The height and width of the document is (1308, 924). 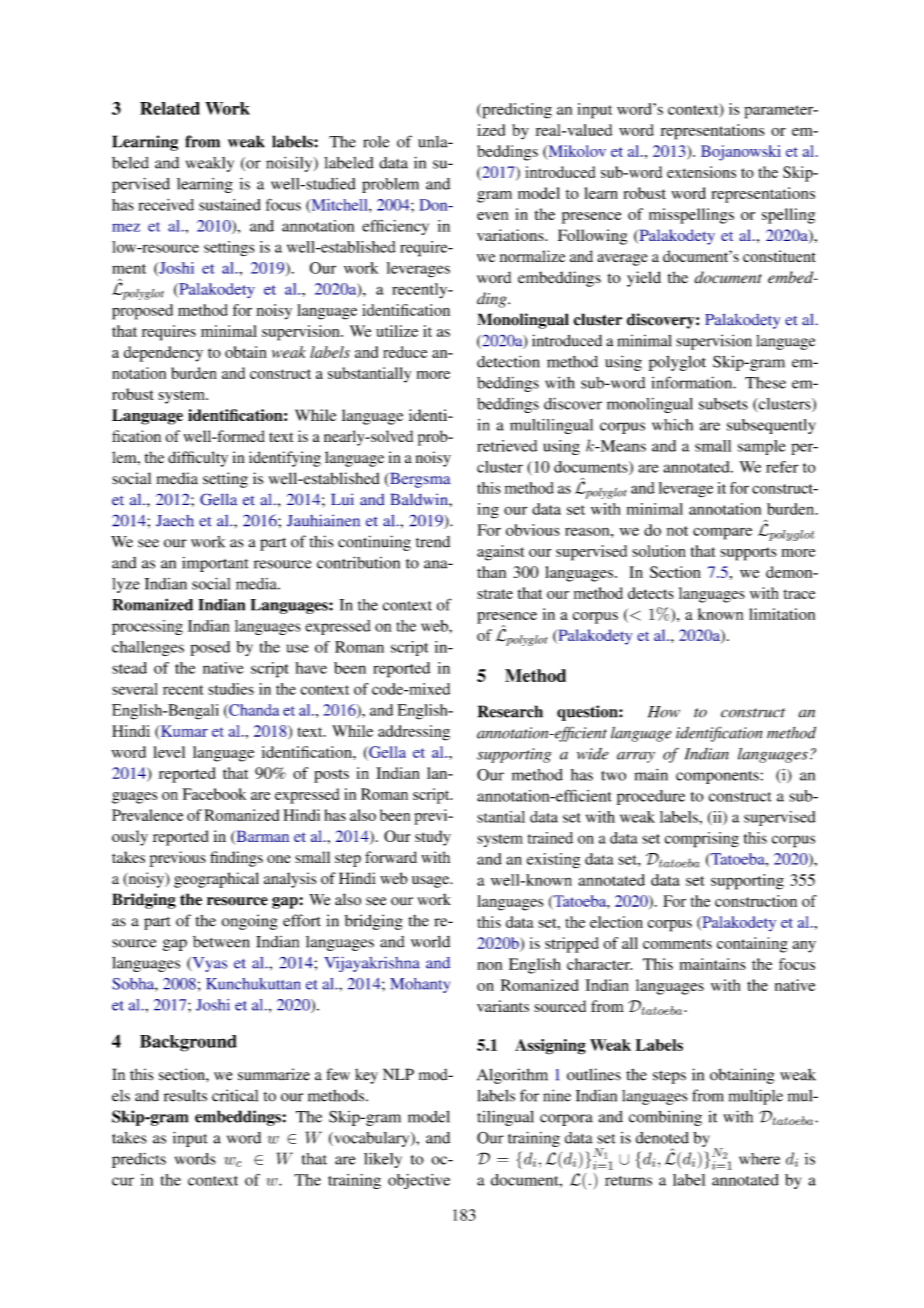 What do you see at coordinates (419, 1181) in the document?
I see `objective` at bounding box center [419, 1181].
